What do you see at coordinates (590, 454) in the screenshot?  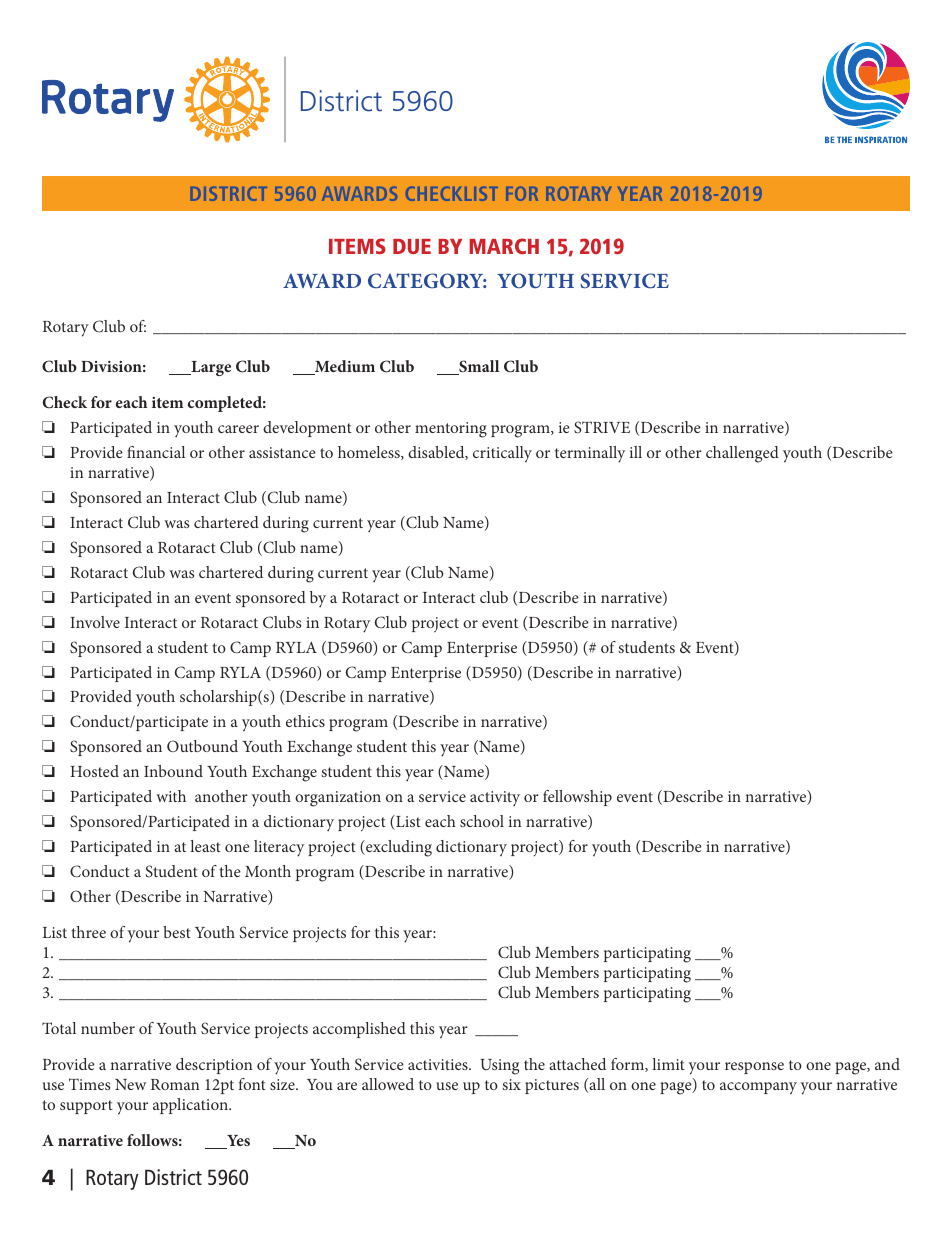 I see `terminally` at bounding box center [590, 454].
